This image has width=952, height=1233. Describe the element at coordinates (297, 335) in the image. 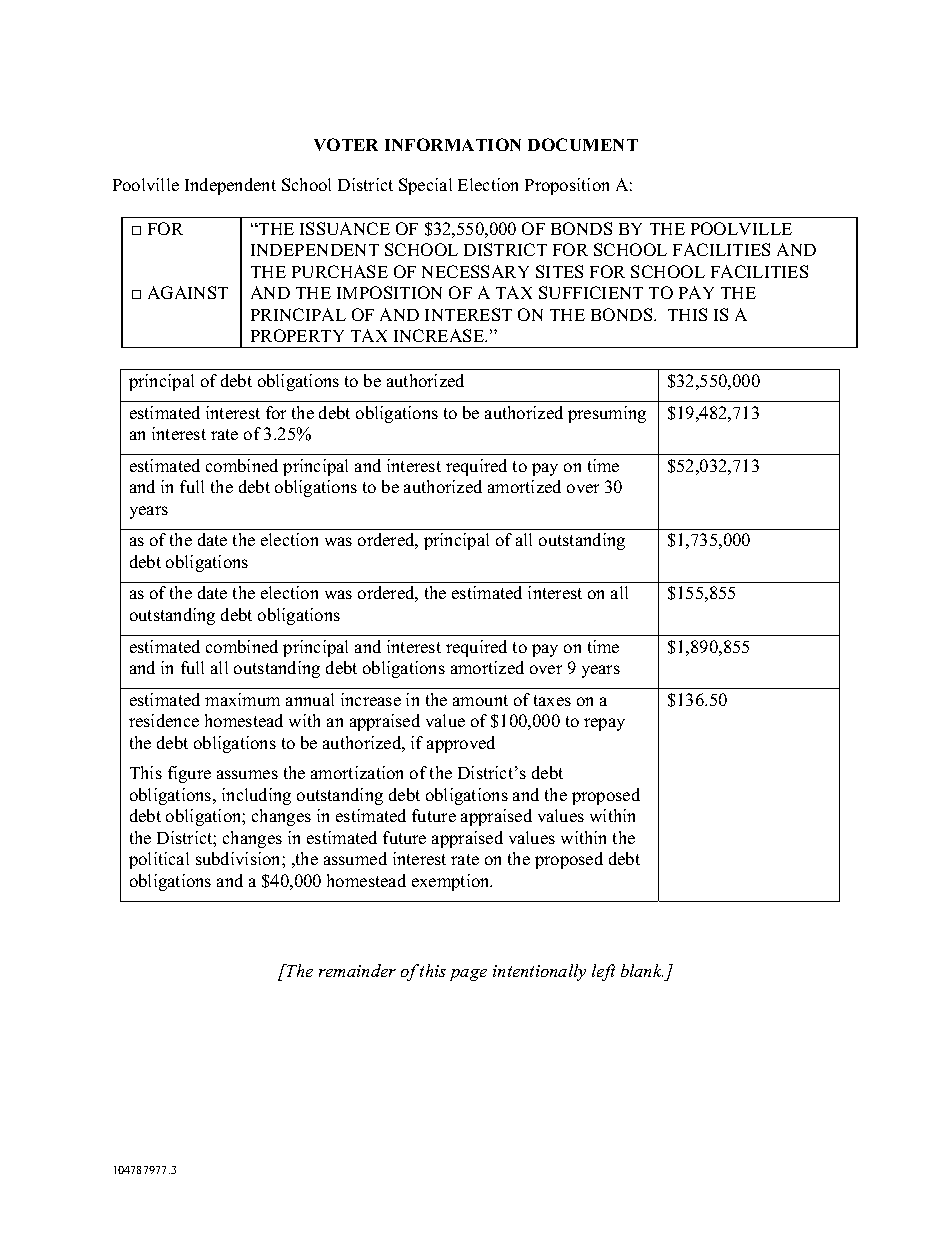

I see `PROPERTY` at that location.
